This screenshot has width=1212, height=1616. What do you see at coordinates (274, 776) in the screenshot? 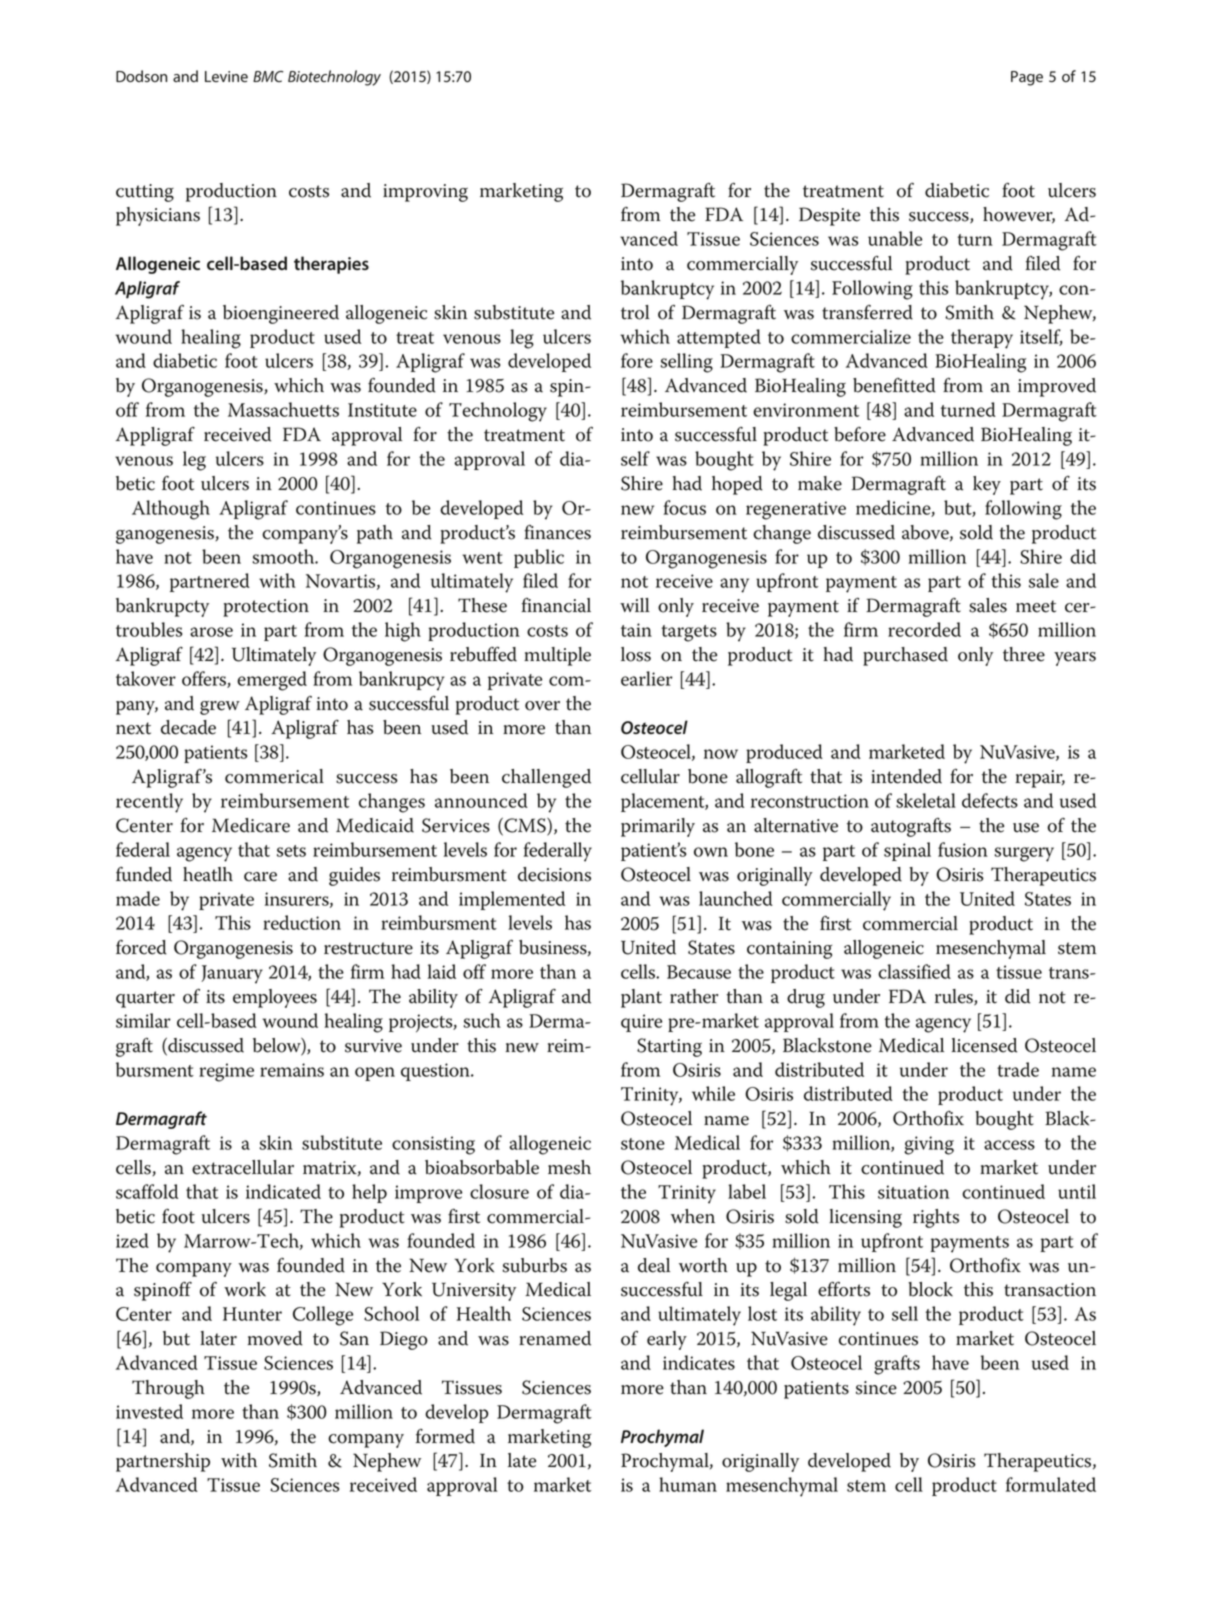
I see `commerical` at bounding box center [274, 776].
